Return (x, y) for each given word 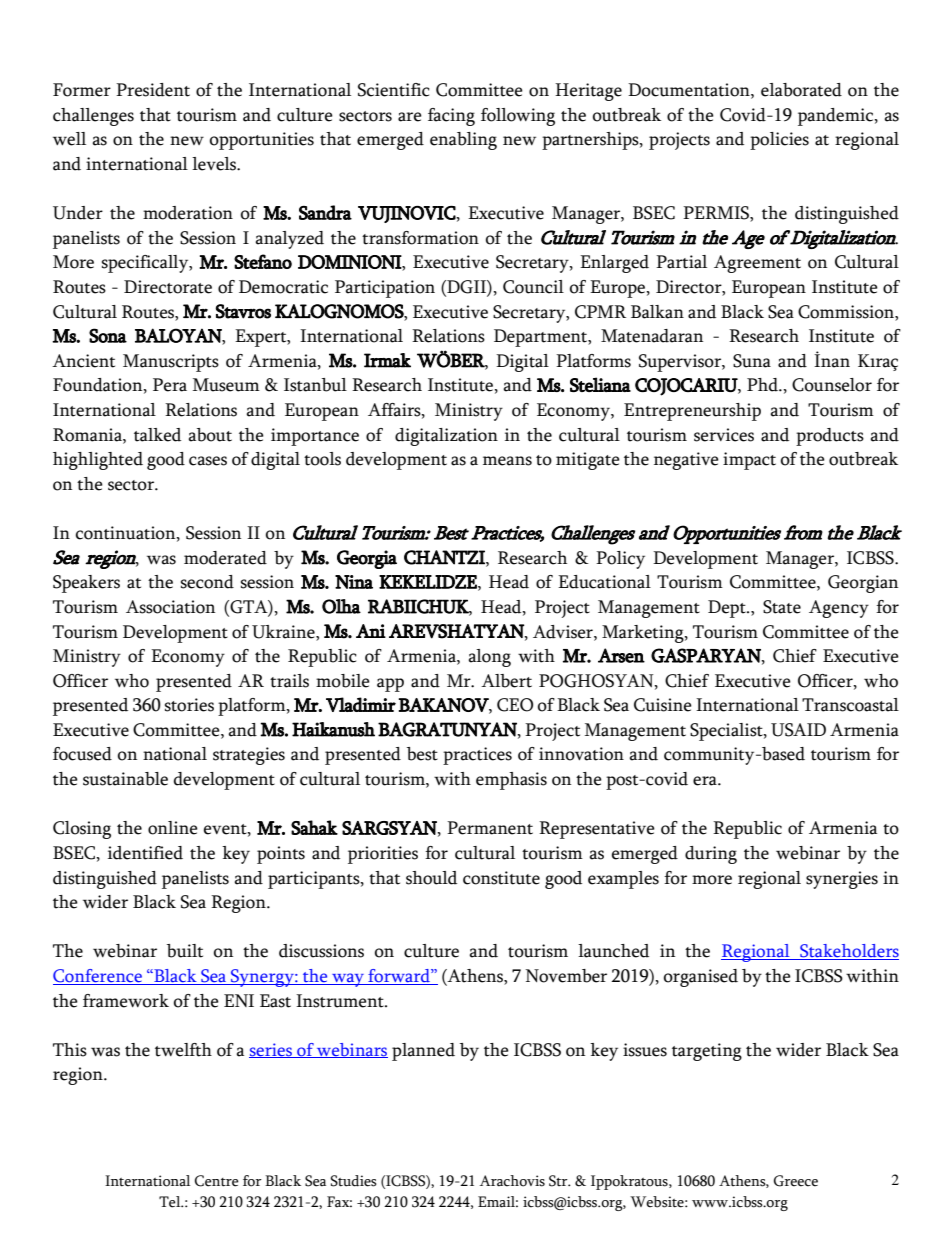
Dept (728, 609)
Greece (796, 1181)
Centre (217, 1181)
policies (779, 141)
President (153, 90)
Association (170, 607)
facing (451, 117)
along (489, 658)
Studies (353, 1181)
